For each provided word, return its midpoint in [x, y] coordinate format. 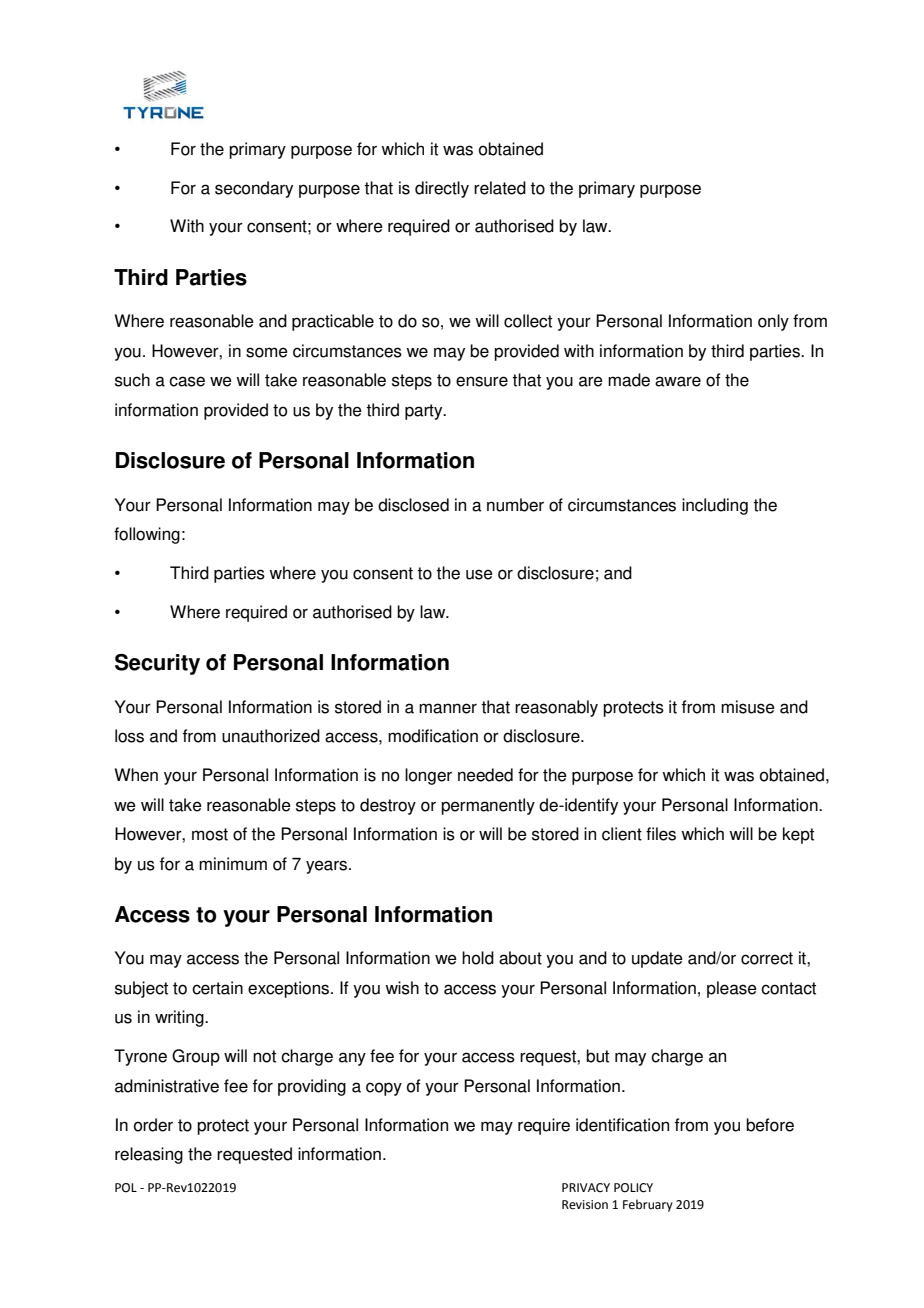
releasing [149, 1155]
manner [448, 708]
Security [157, 664]
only [773, 322]
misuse [748, 707]
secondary [254, 189]
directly [442, 189]
